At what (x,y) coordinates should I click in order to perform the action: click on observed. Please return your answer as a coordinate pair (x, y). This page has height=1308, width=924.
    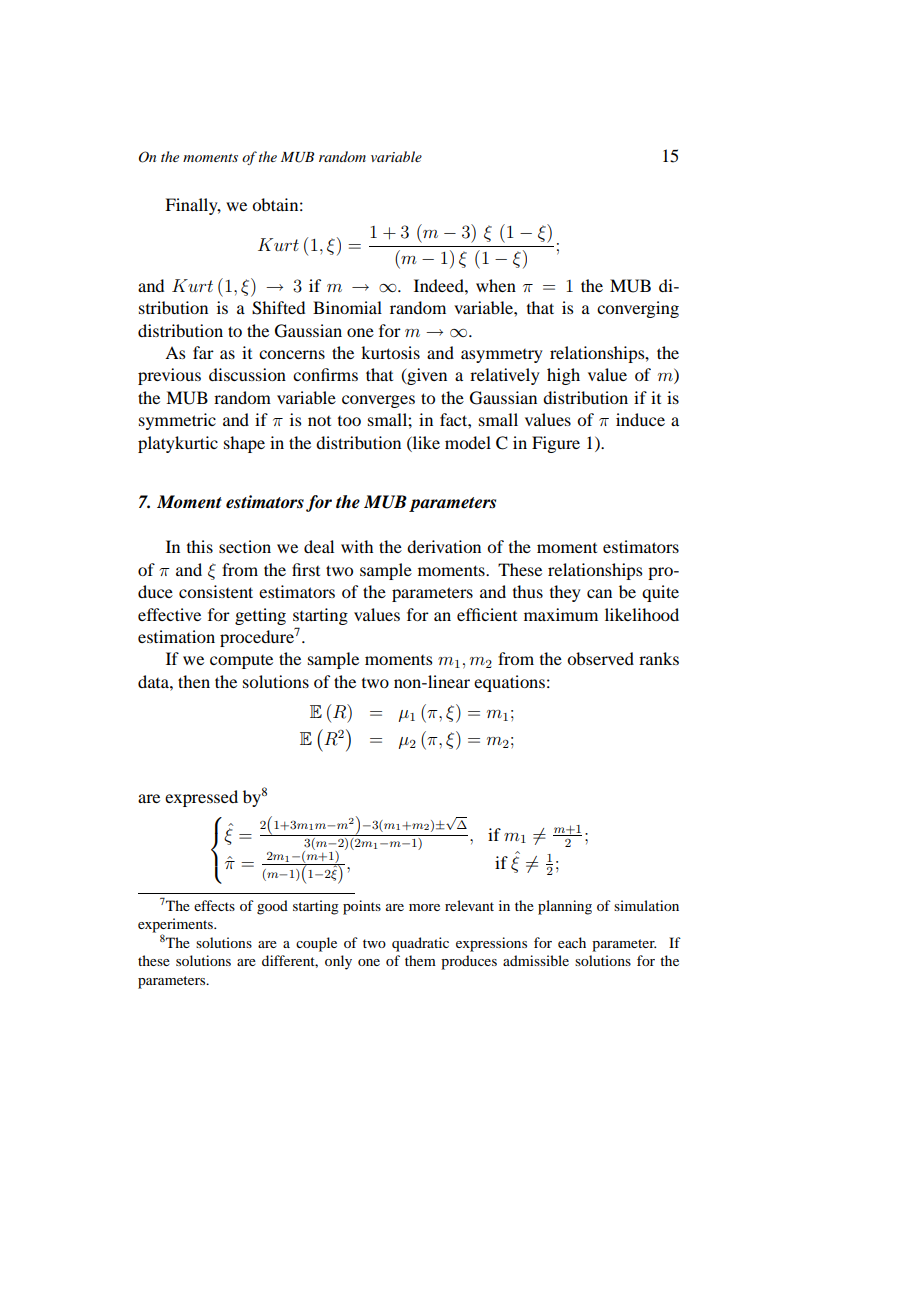
    Looking at the image, I should click on (600, 658).
